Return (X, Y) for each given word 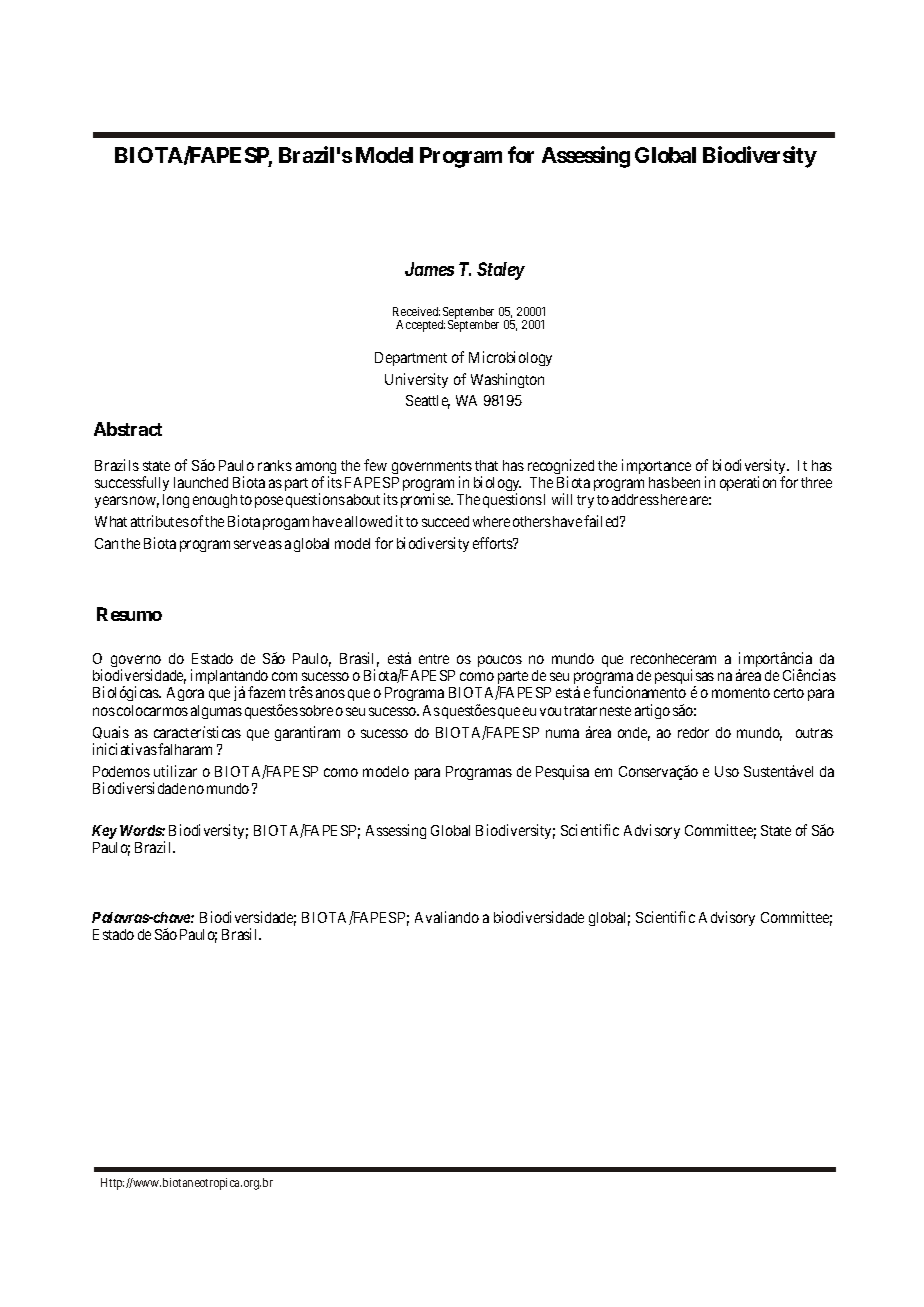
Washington (507, 380)
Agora (185, 694)
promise (426, 500)
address (635, 499)
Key (104, 832)
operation (748, 483)
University (416, 380)
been (686, 482)
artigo (652, 711)
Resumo (129, 614)
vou (550, 711)
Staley (501, 271)
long (176, 501)
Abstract (128, 429)
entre (434, 659)
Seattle (428, 402)
